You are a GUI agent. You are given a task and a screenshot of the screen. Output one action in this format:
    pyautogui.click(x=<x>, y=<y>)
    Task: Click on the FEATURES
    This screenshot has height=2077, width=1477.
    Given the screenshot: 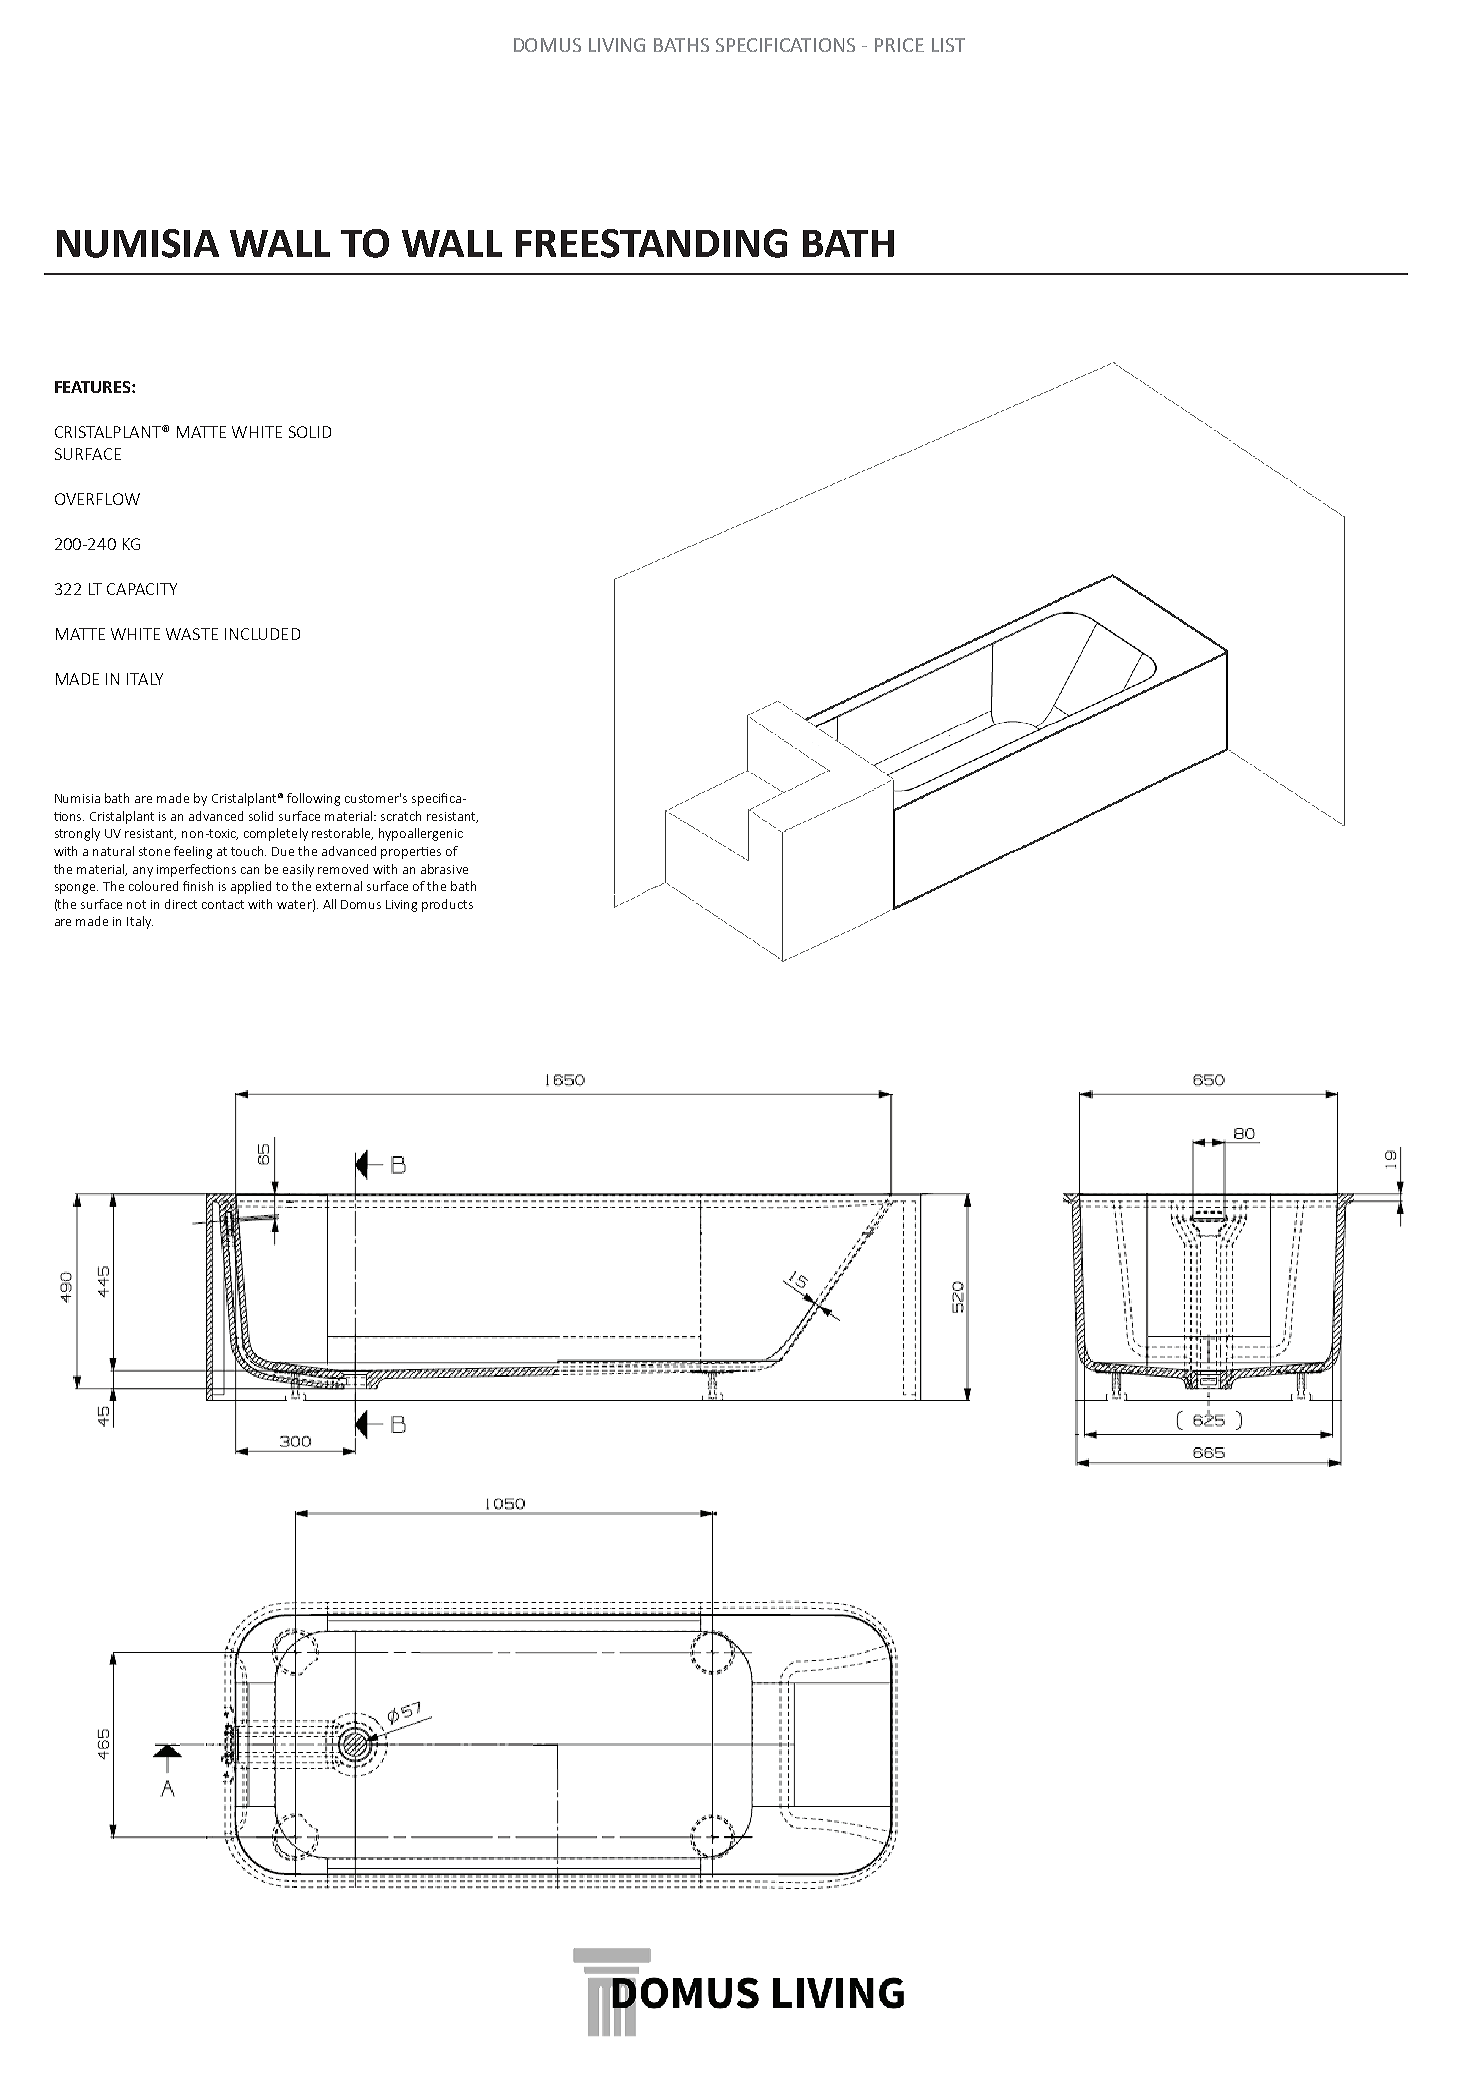 What is the action you would take?
    pyautogui.click(x=94, y=387)
